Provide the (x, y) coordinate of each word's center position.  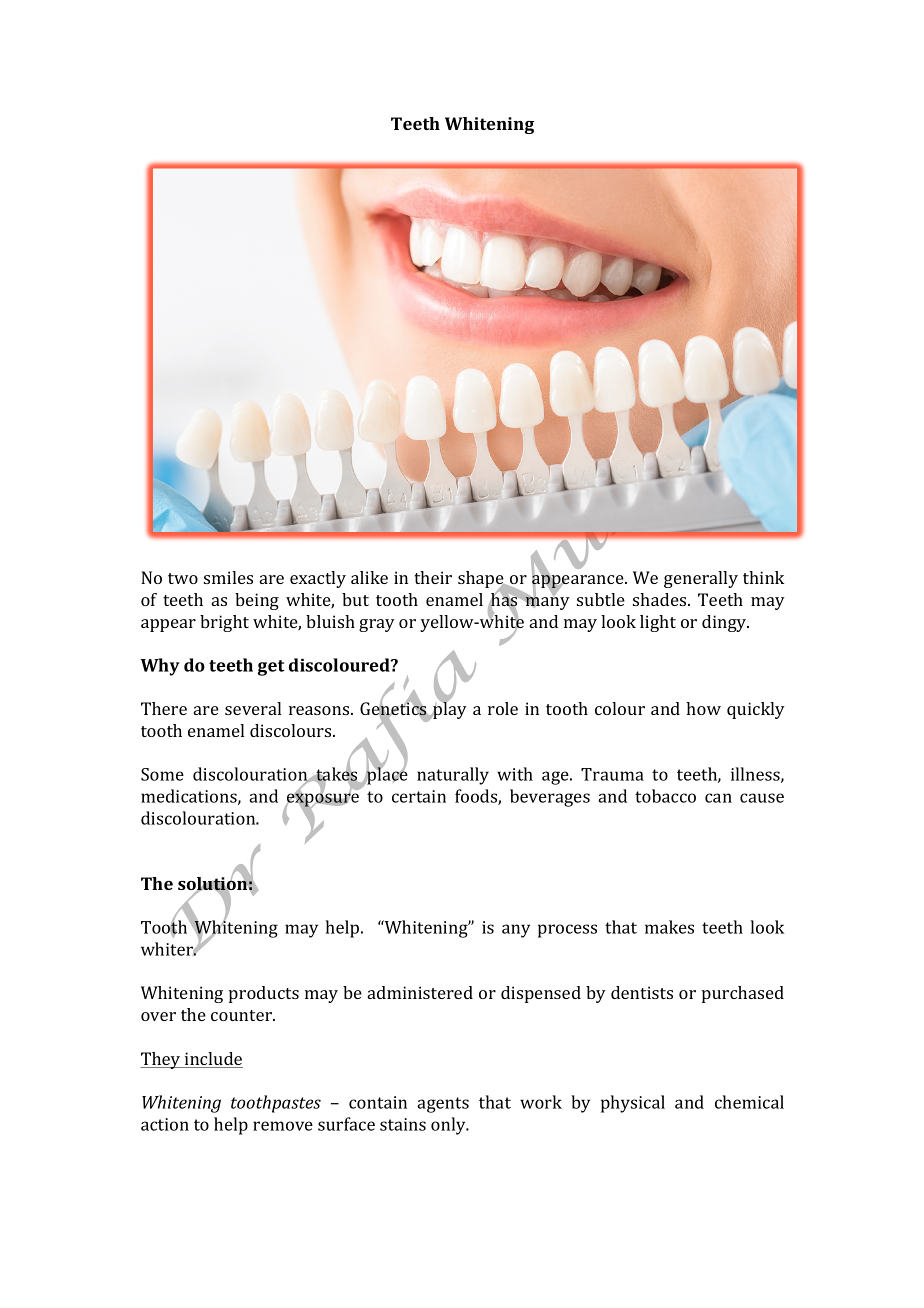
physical (633, 1104)
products (264, 994)
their (433, 577)
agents (443, 1105)
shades (661, 599)
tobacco (665, 796)
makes (669, 927)
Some (162, 774)
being (257, 601)
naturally (453, 776)
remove (283, 1126)
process (567, 931)
